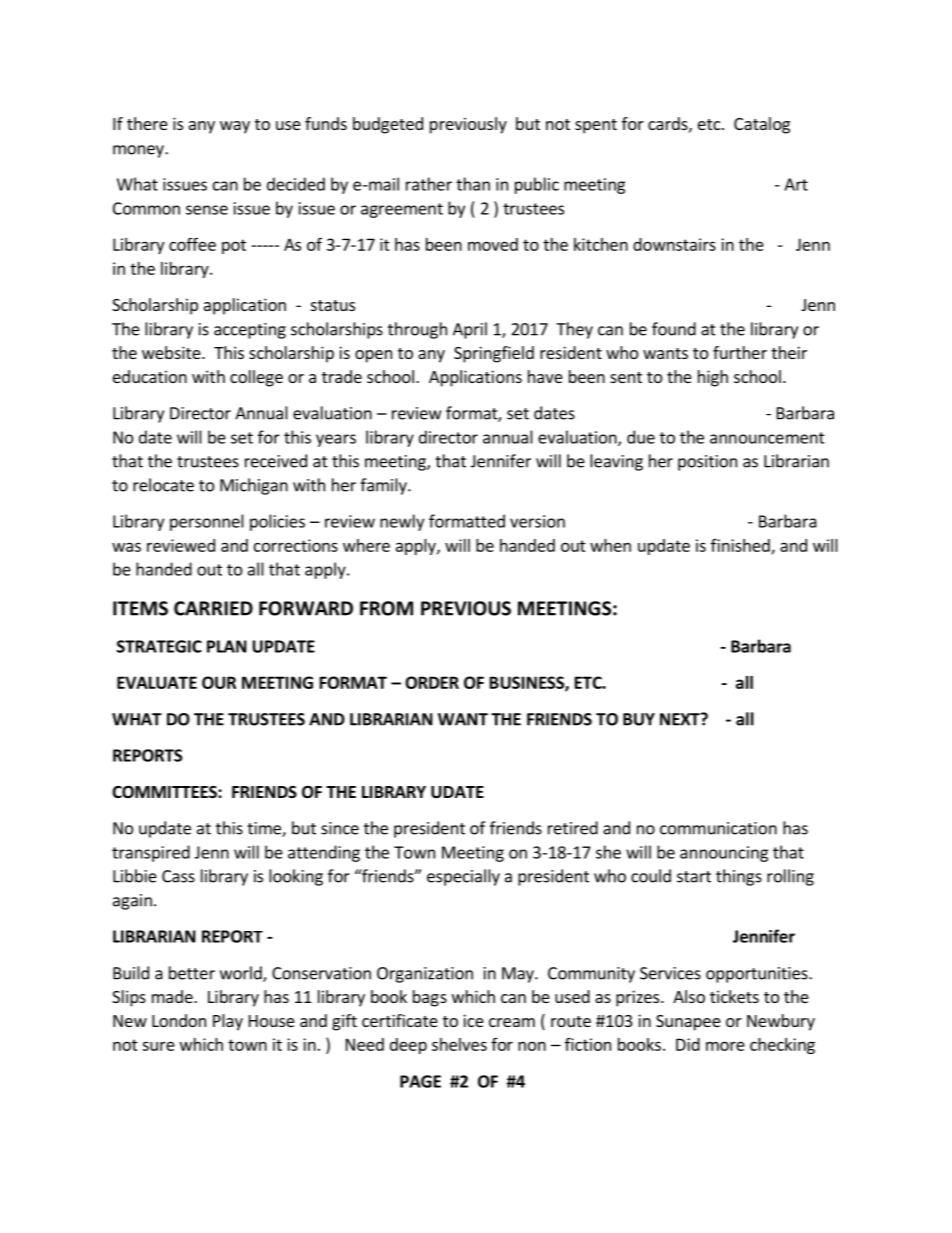  What do you see at coordinates (494, 354) in the screenshot?
I see `Springfield` at bounding box center [494, 354].
